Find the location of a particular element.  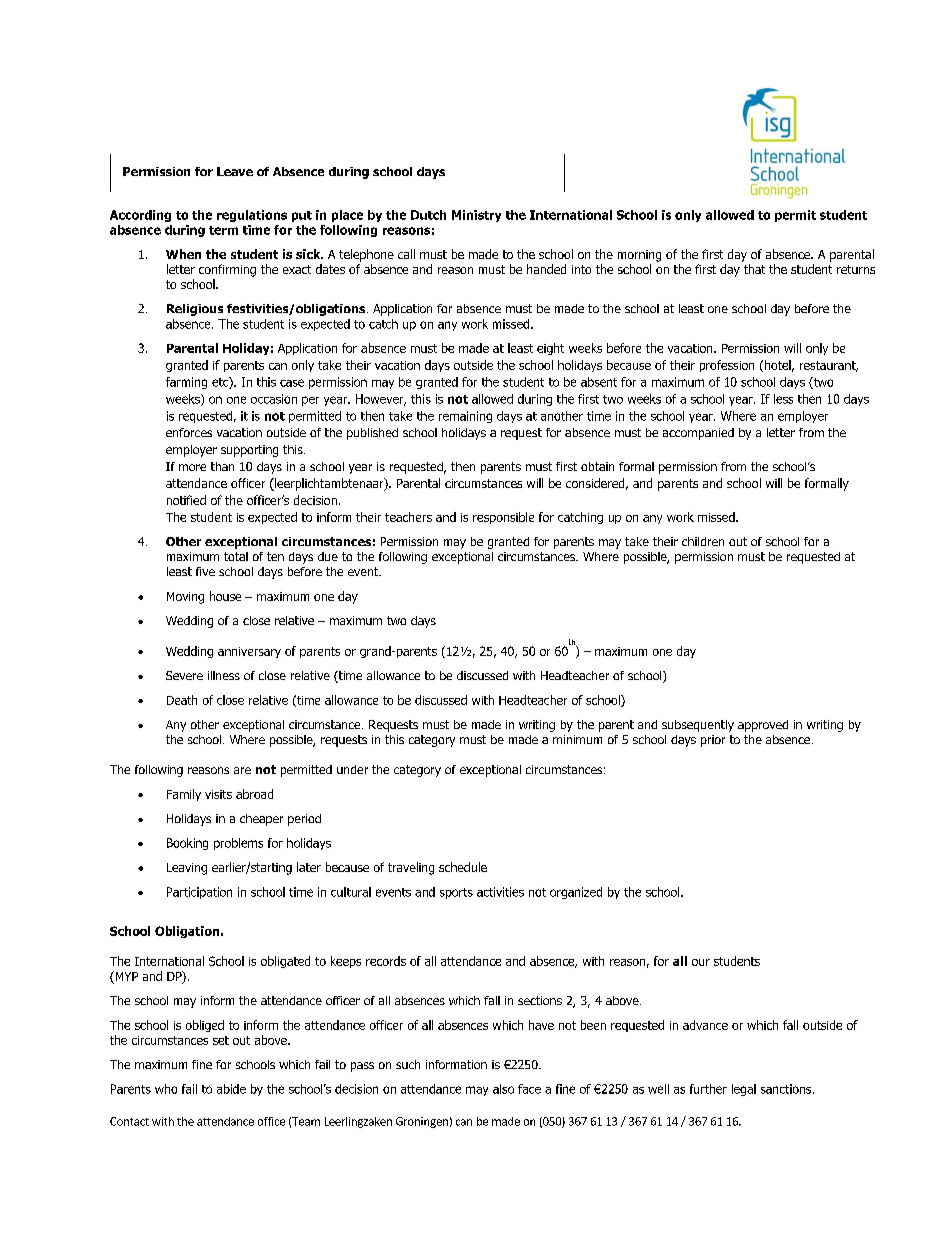

abide is located at coordinates (231, 1089).
